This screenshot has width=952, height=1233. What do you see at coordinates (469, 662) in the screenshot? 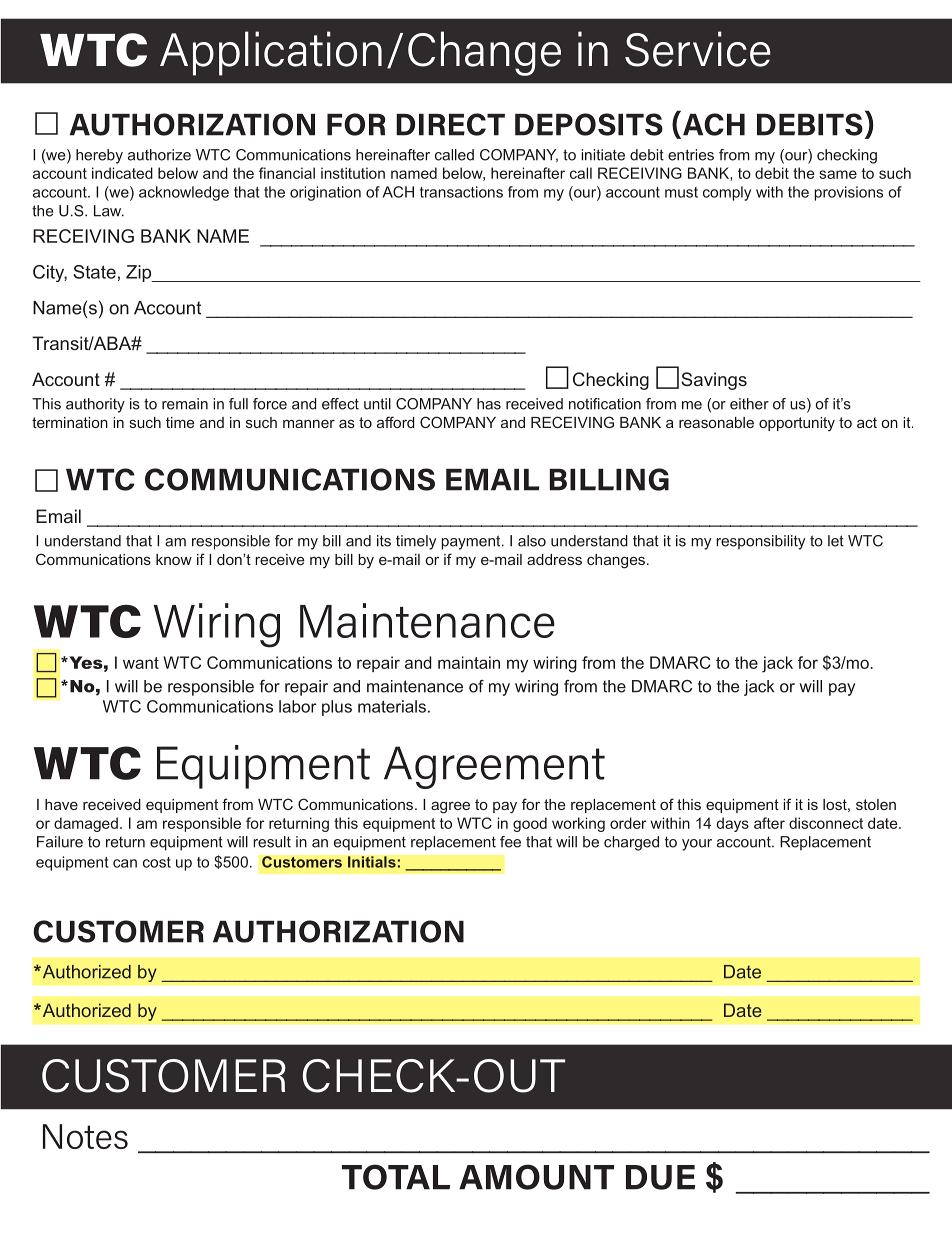
I see `maintain` at bounding box center [469, 662].
